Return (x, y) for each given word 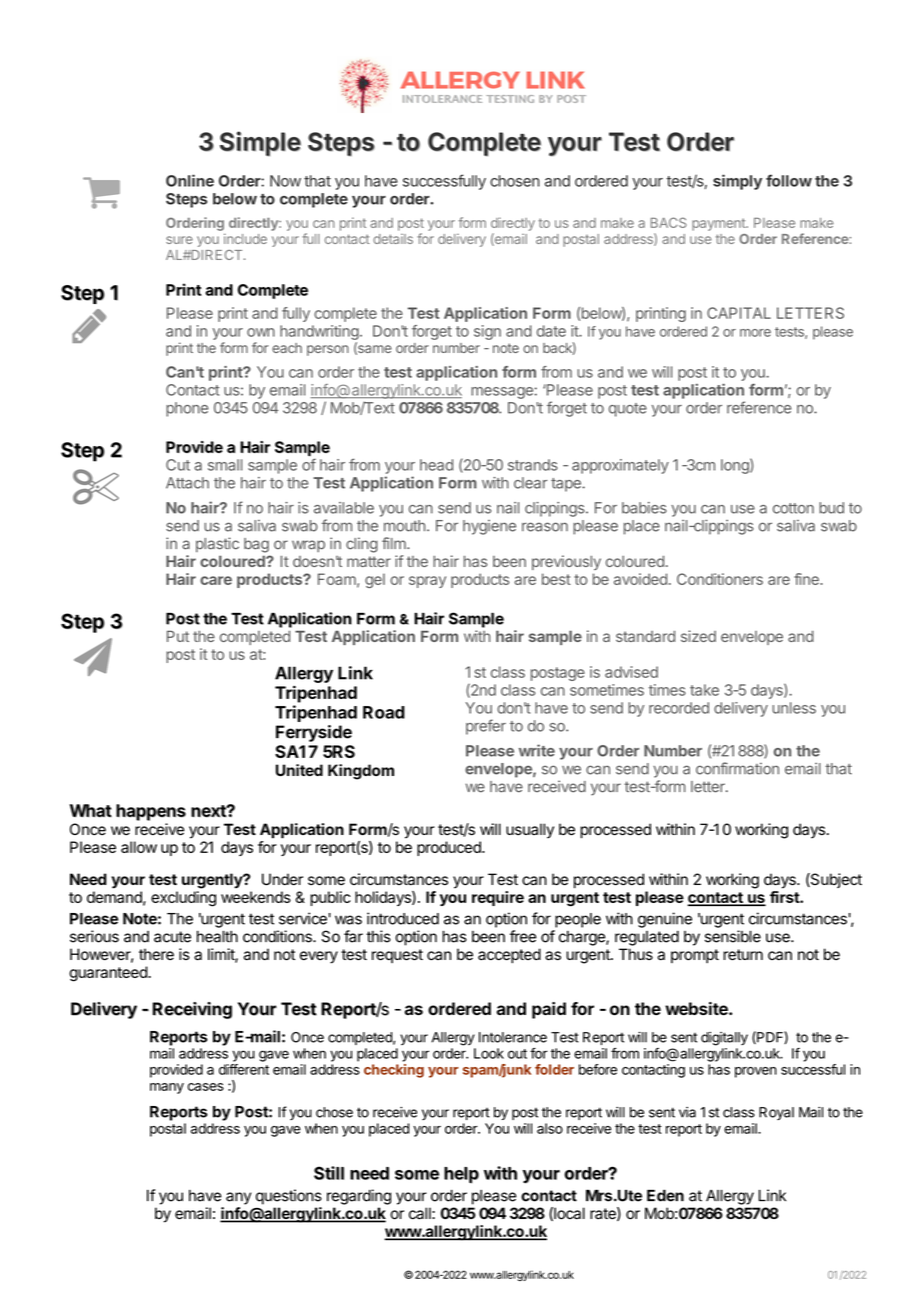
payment (719, 224)
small (225, 465)
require (498, 898)
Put (178, 636)
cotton (793, 508)
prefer (486, 727)
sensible (733, 936)
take (704, 690)
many (167, 1088)
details (393, 239)
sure (179, 240)
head (436, 465)
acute (172, 937)
